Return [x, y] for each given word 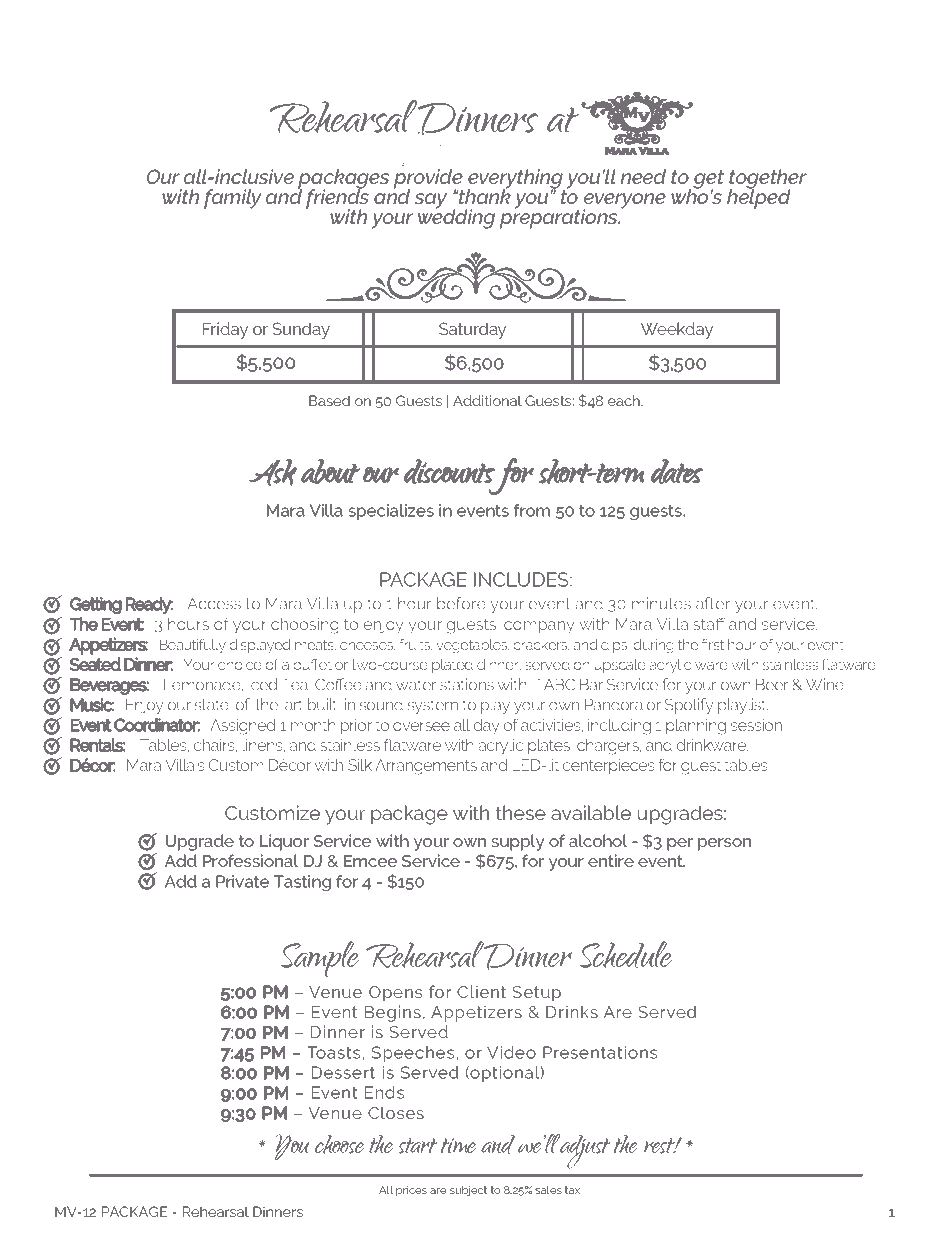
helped [758, 198]
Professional [250, 860]
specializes [391, 512]
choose [339, 1144]
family [232, 199]
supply [518, 842]
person [724, 844]
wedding [456, 218]
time [458, 1145]
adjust [585, 1152]
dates [677, 471]
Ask [273, 472]
